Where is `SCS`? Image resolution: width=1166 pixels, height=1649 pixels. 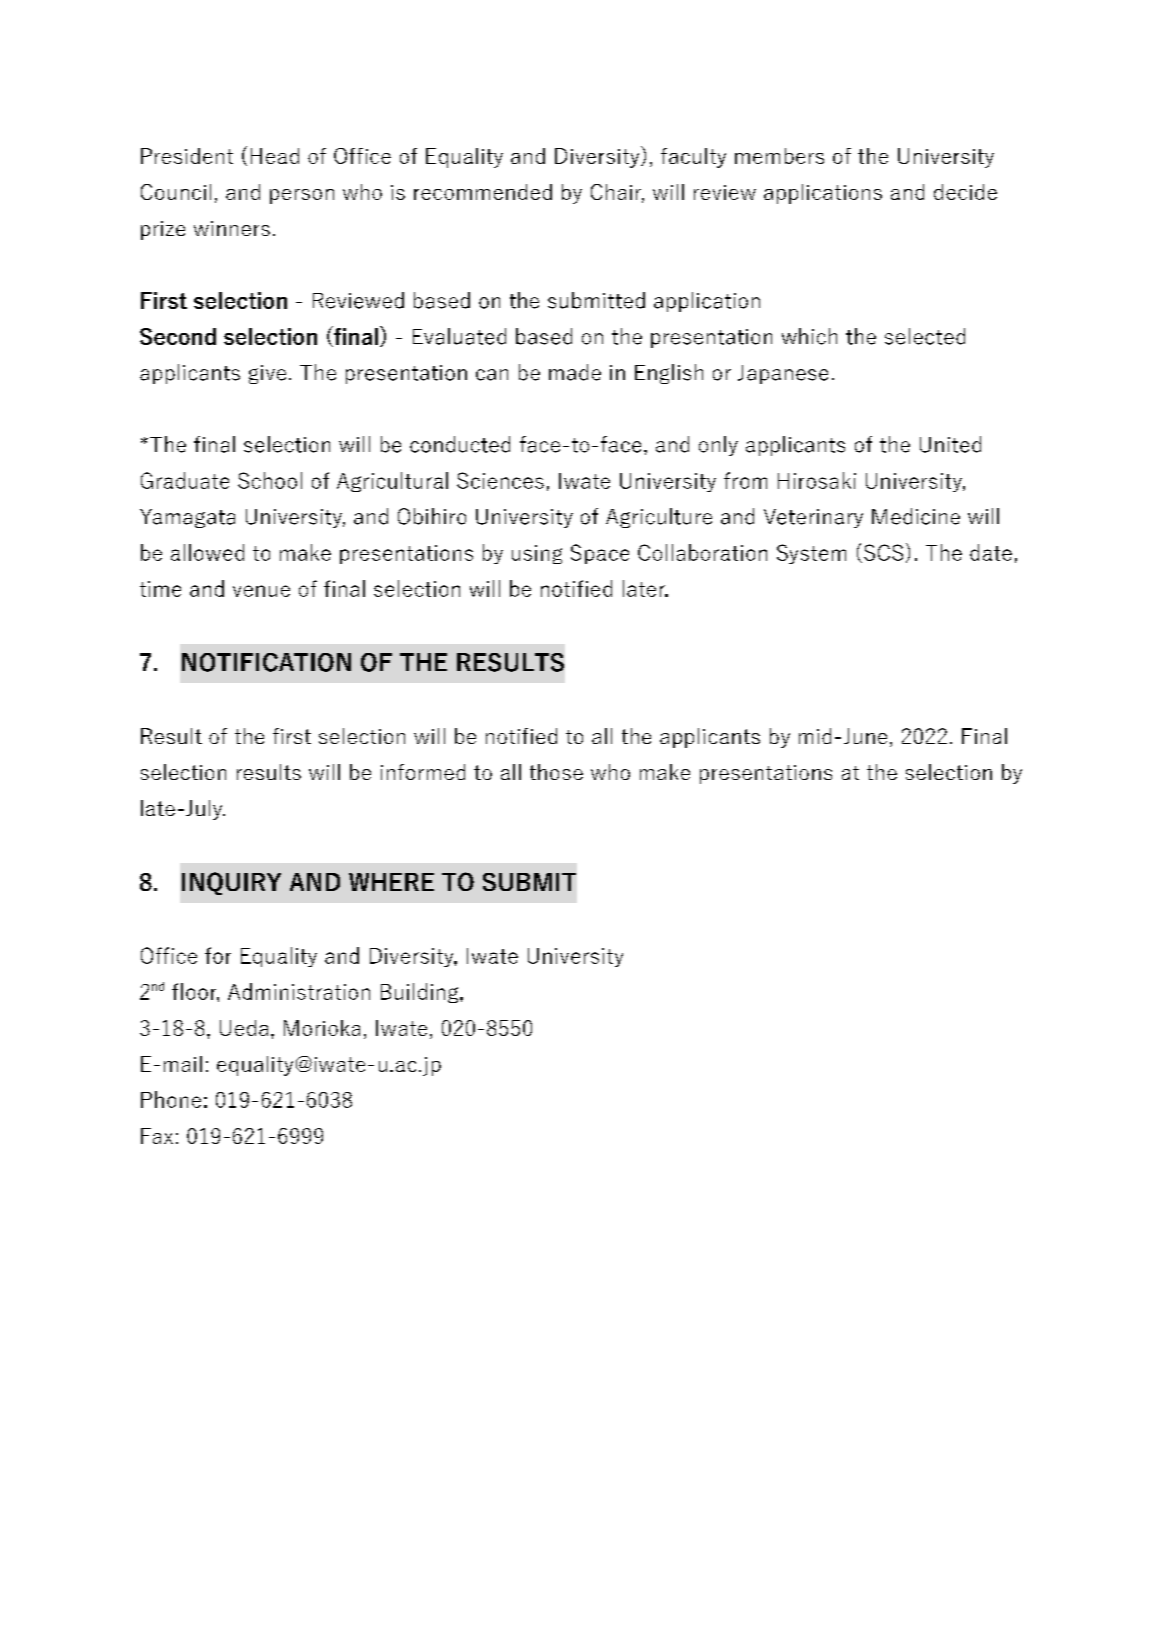
SCS is located at coordinates (883, 552).
